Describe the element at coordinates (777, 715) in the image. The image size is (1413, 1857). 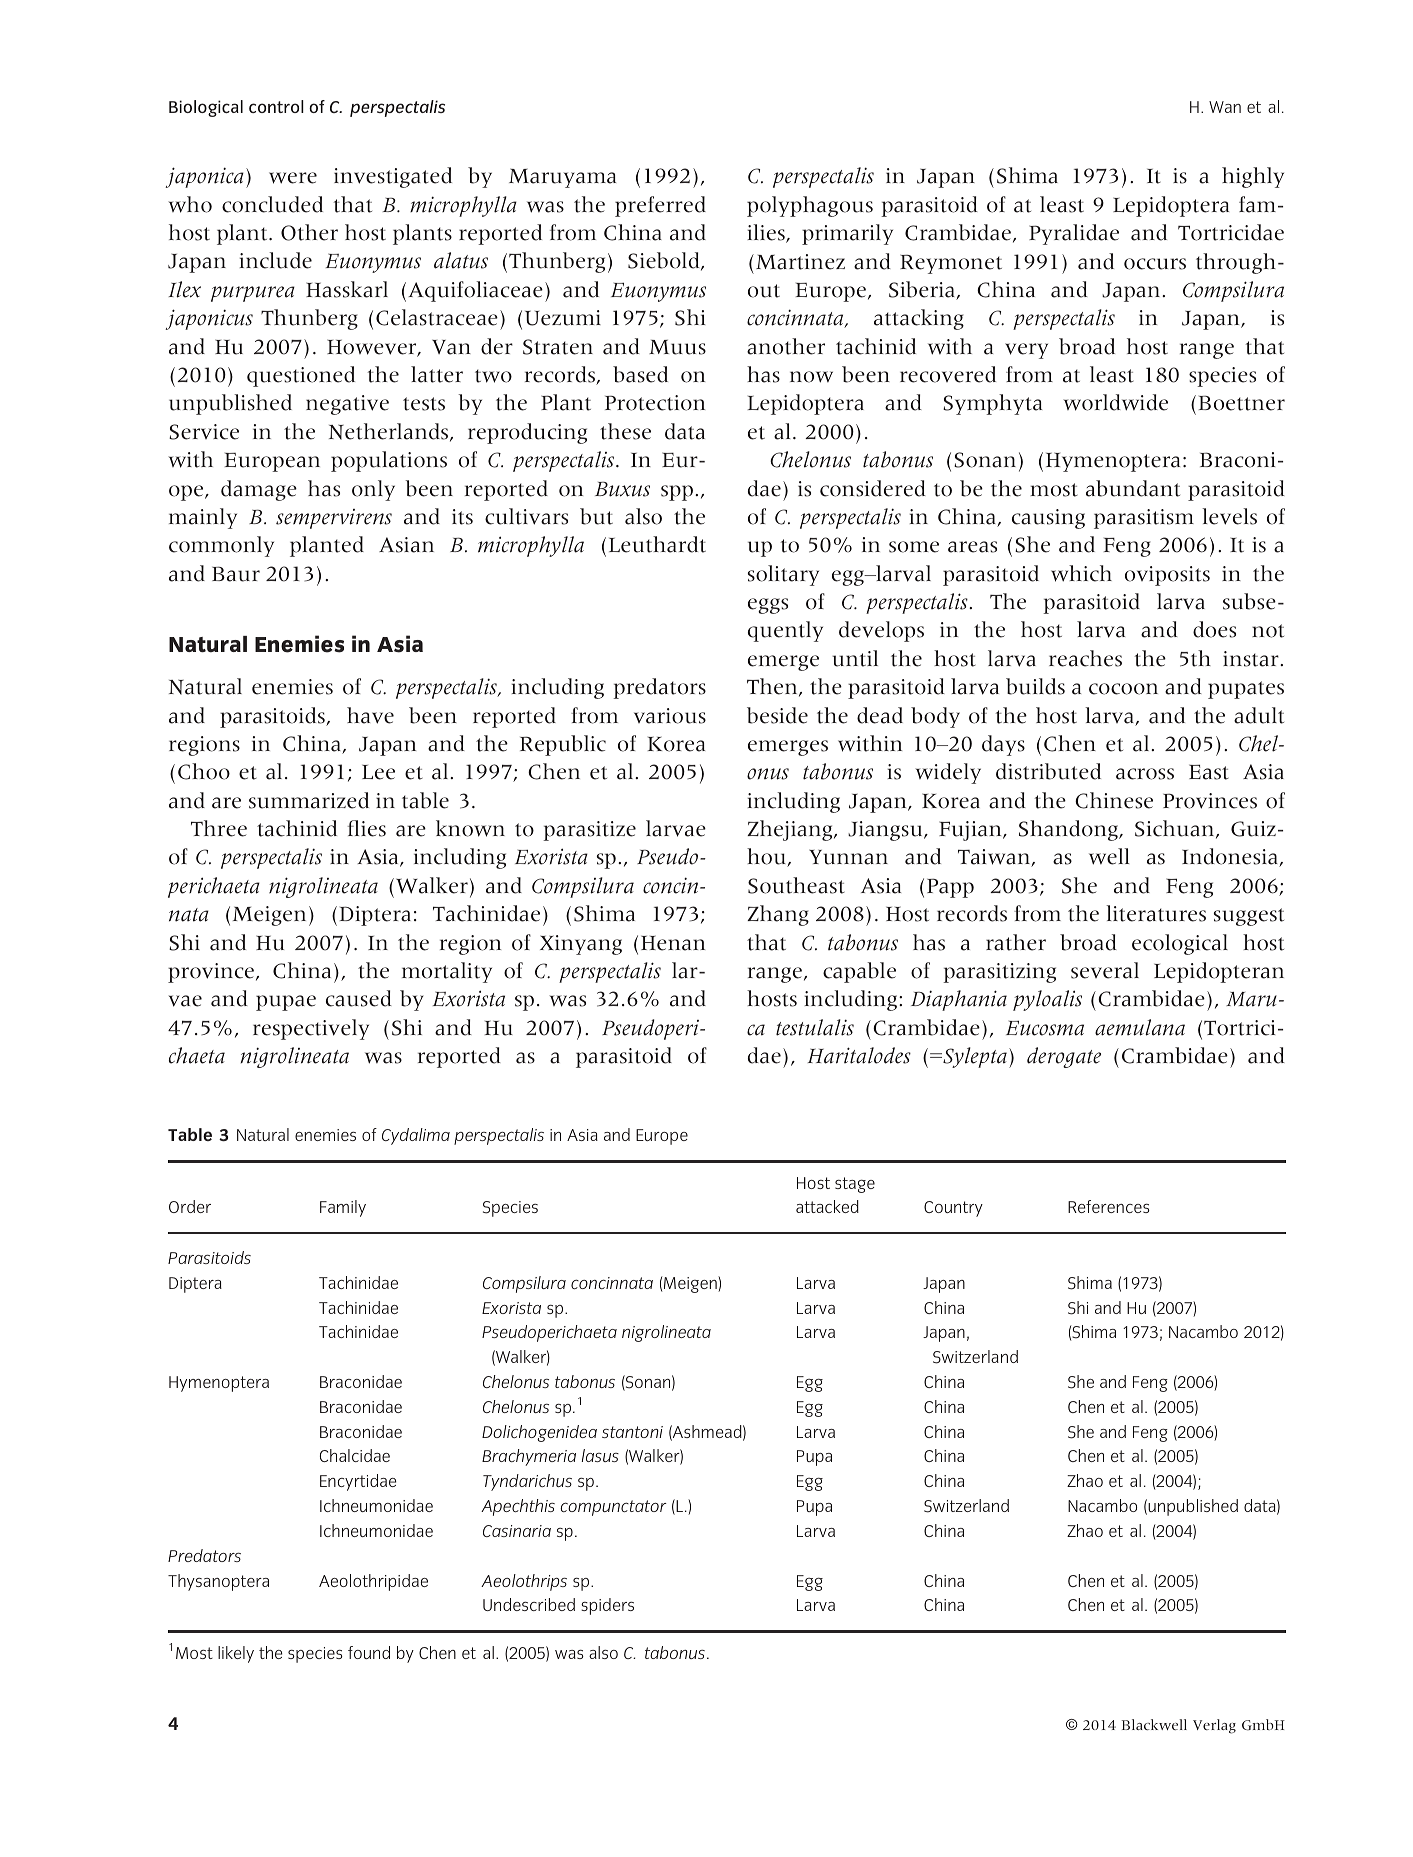
I see `beside` at that location.
